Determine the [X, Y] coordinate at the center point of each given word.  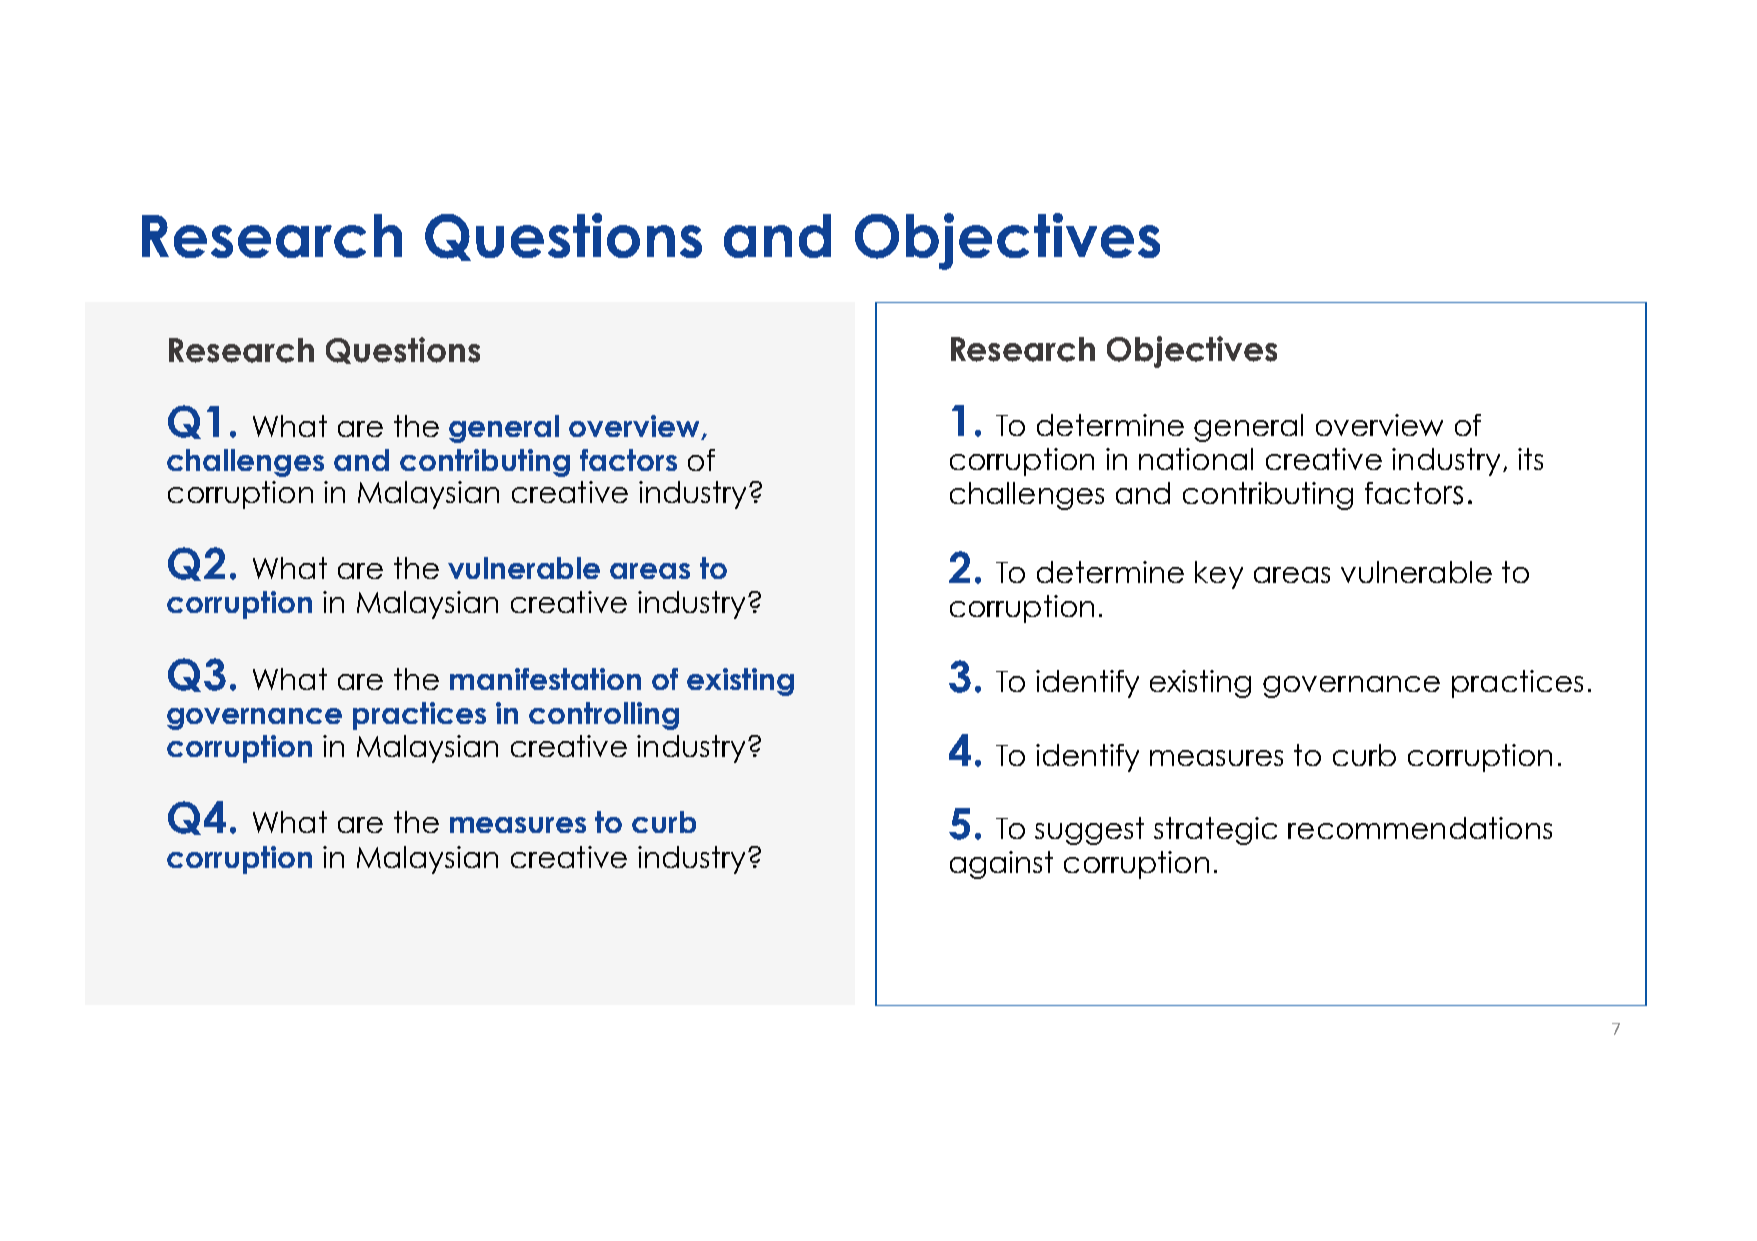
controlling [604, 716]
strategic [1215, 831]
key [1219, 575]
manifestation [545, 679]
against [1001, 865]
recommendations [1420, 828]
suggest [1089, 831]
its [1530, 459]
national [1196, 459]
